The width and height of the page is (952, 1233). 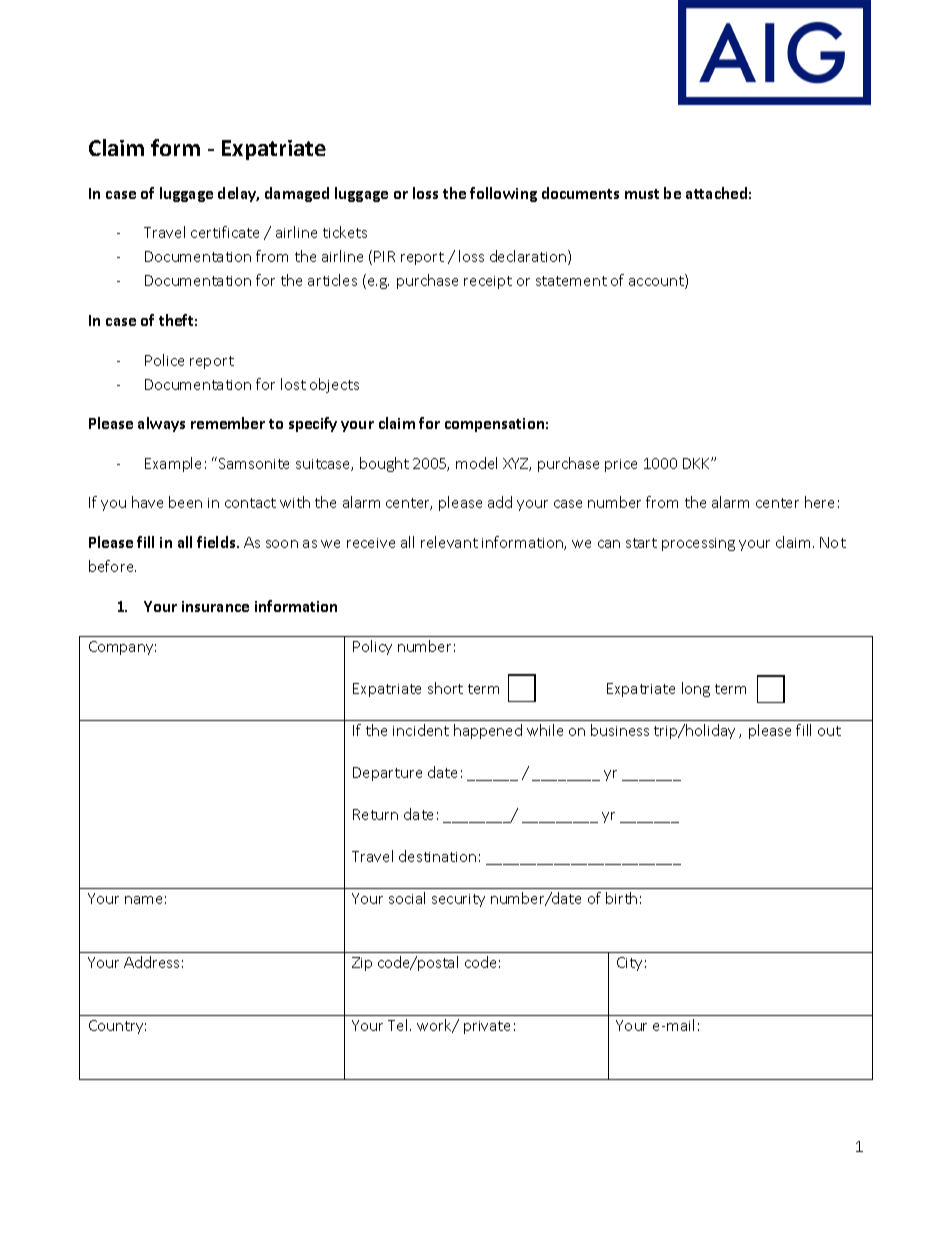 What do you see at coordinates (621, 465) in the page?
I see `price` at bounding box center [621, 465].
